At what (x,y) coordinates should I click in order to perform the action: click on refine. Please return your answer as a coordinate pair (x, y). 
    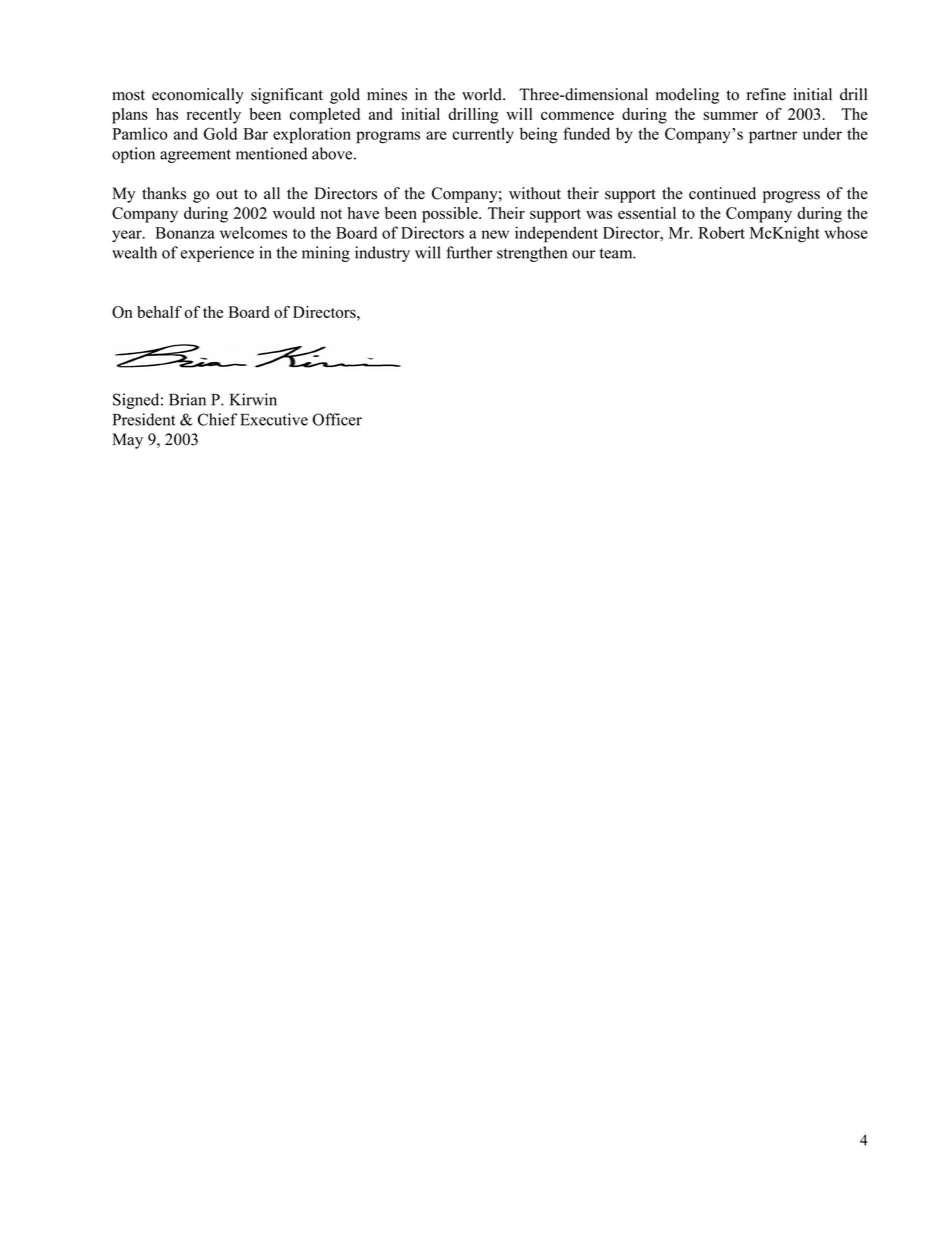
    Looking at the image, I should click on (766, 94).
